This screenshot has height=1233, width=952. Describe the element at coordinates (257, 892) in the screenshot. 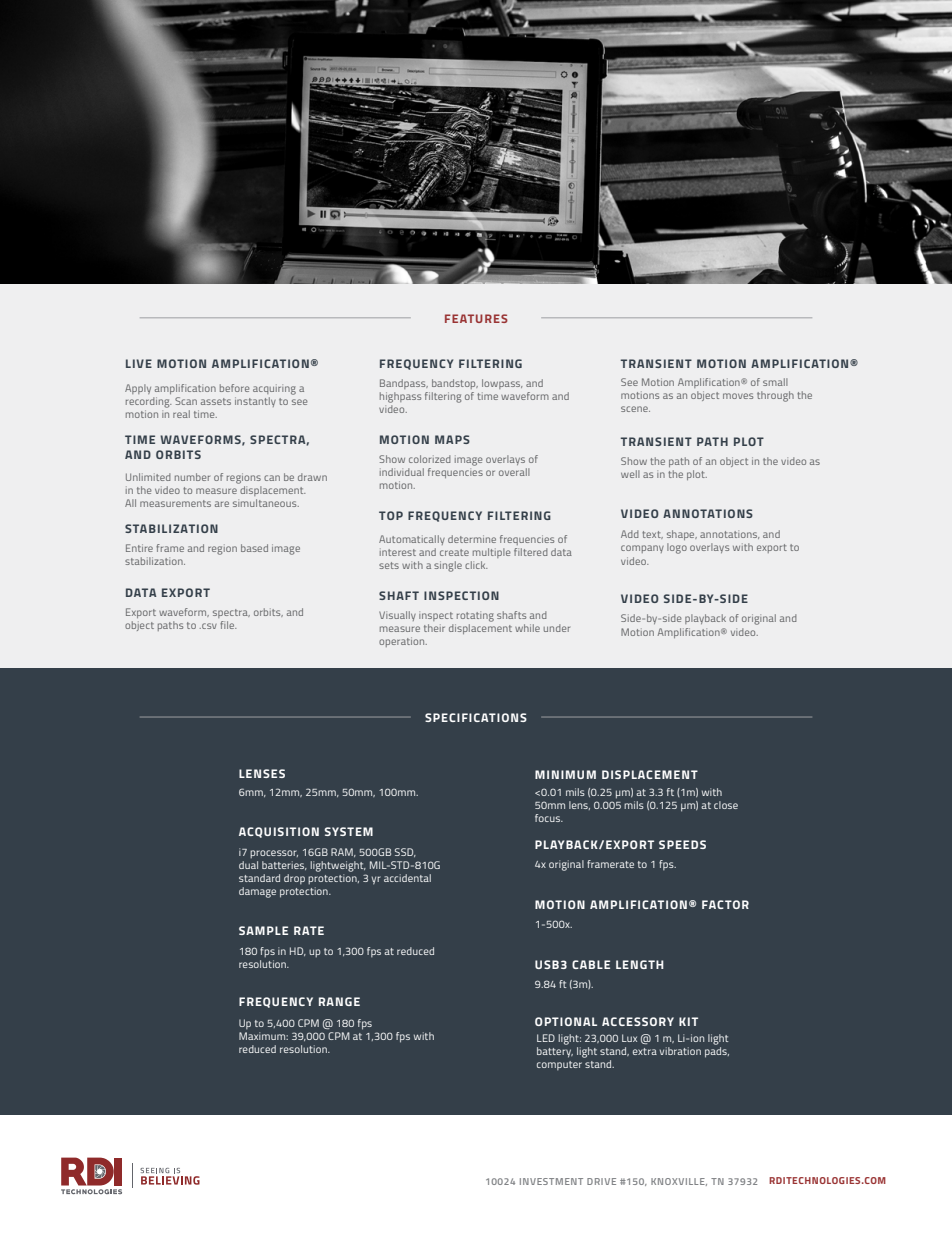

I see `damage` at that location.
